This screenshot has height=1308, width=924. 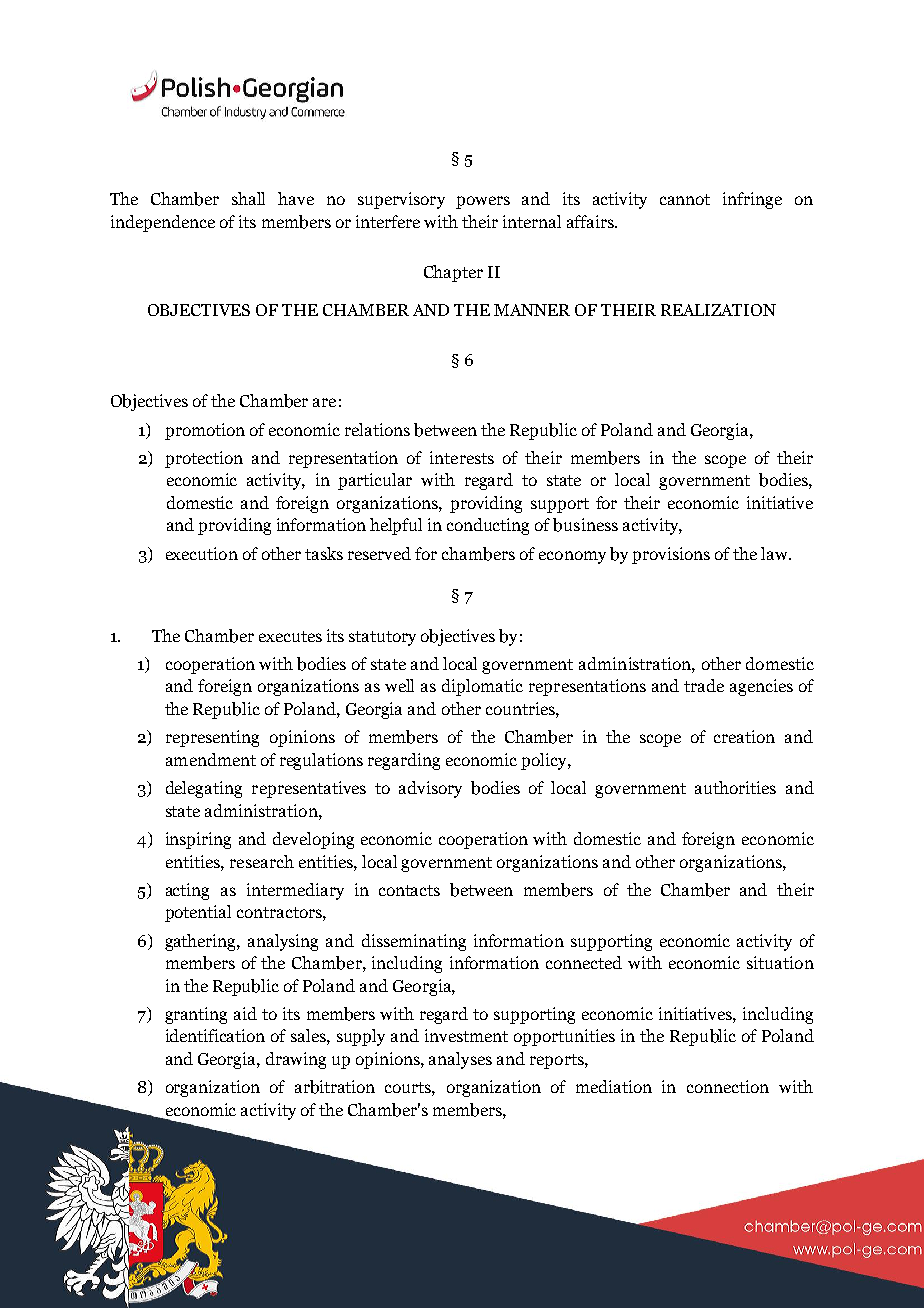 What do you see at coordinates (671, 555) in the screenshot?
I see `provisions` at bounding box center [671, 555].
